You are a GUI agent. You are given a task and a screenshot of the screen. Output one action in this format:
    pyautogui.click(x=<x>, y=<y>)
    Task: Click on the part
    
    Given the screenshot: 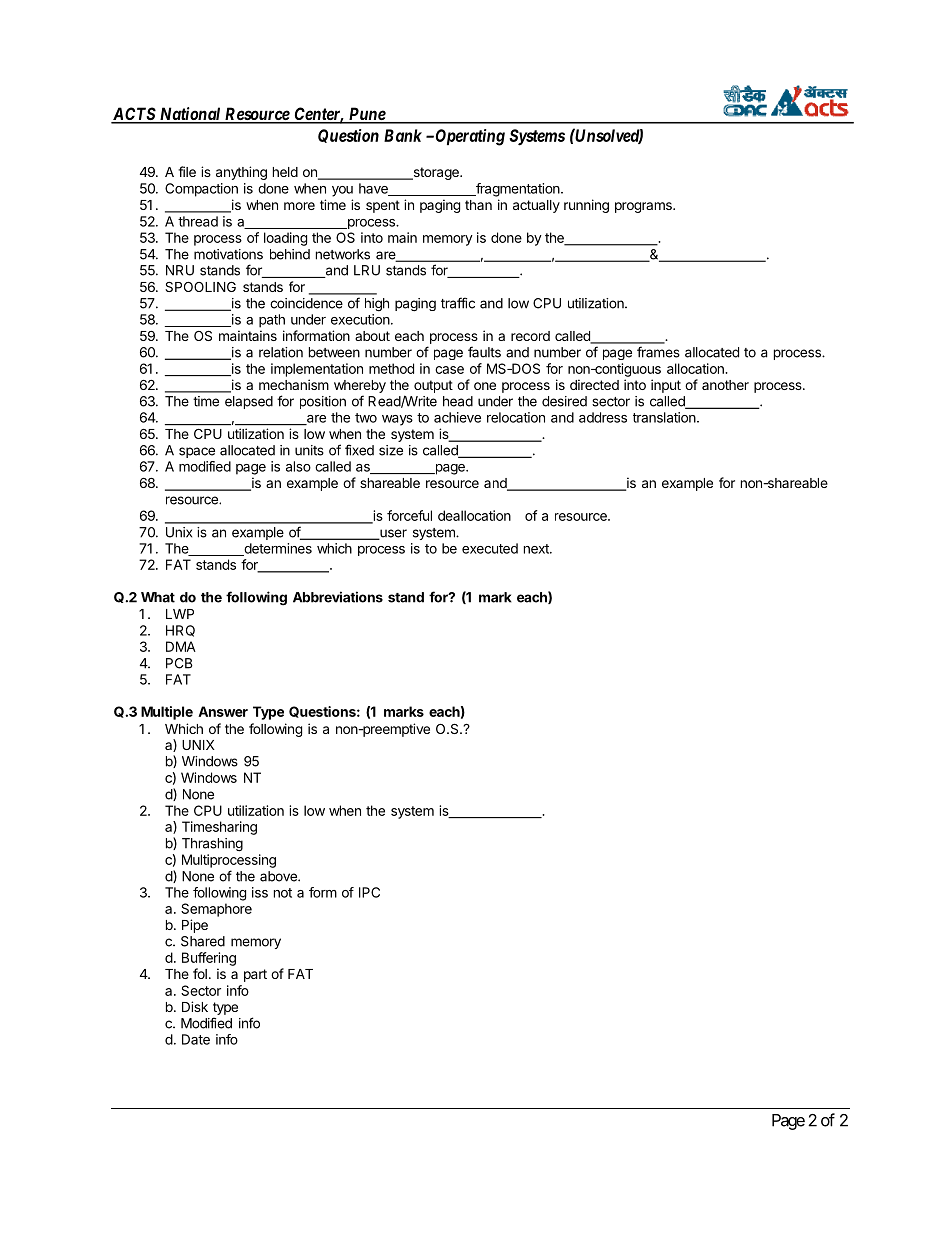 What is the action you would take?
    pyautogui.click(x=255, y=975)
